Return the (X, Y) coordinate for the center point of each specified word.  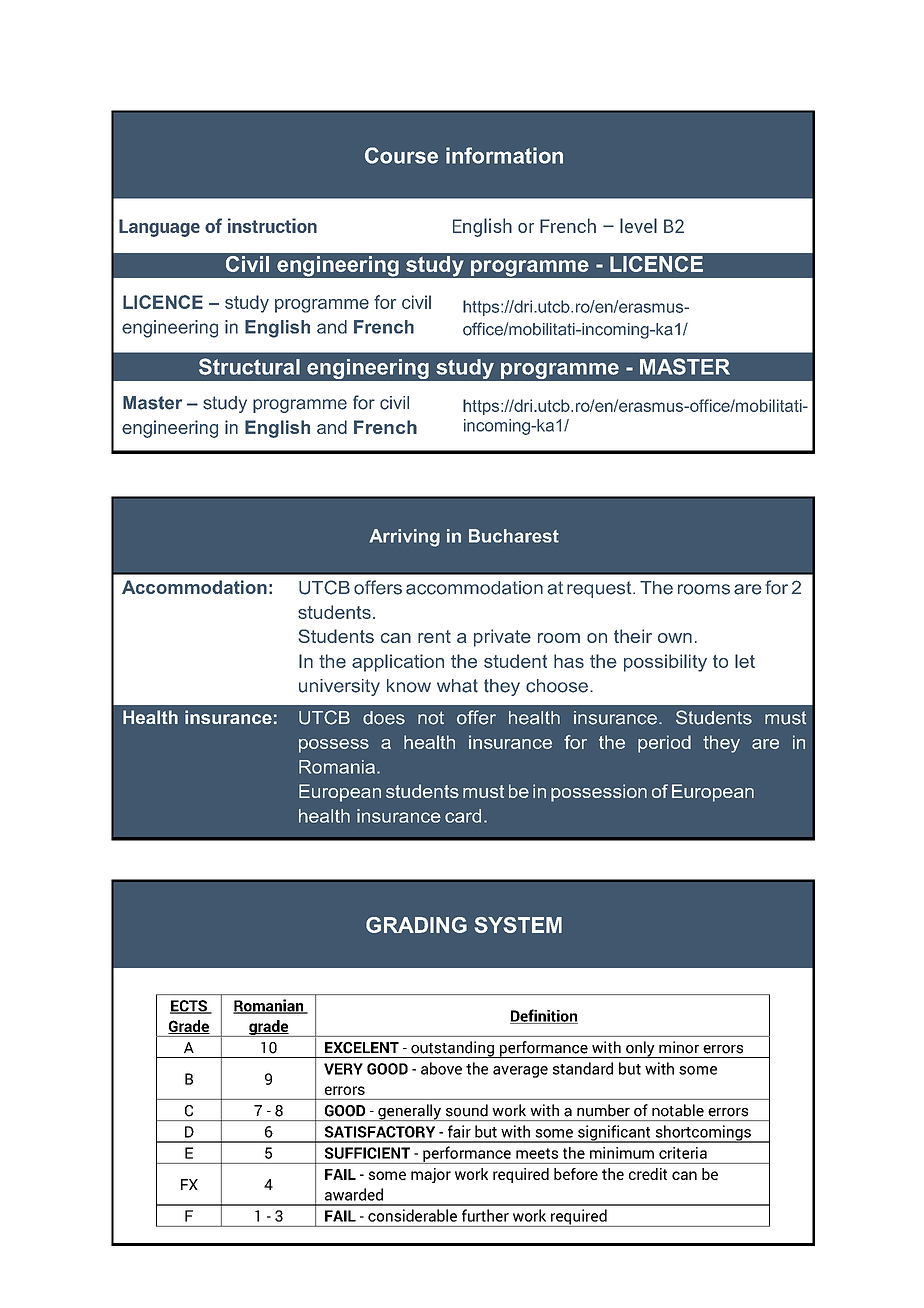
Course (401, 155)
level (638, 225)
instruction (272, 225)
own (675, 638)
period (664, 744)
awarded (354, 1194)
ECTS (189, 1007)
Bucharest (514, 536)
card (463, 816)
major (431, 1175)
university (339, 687)
